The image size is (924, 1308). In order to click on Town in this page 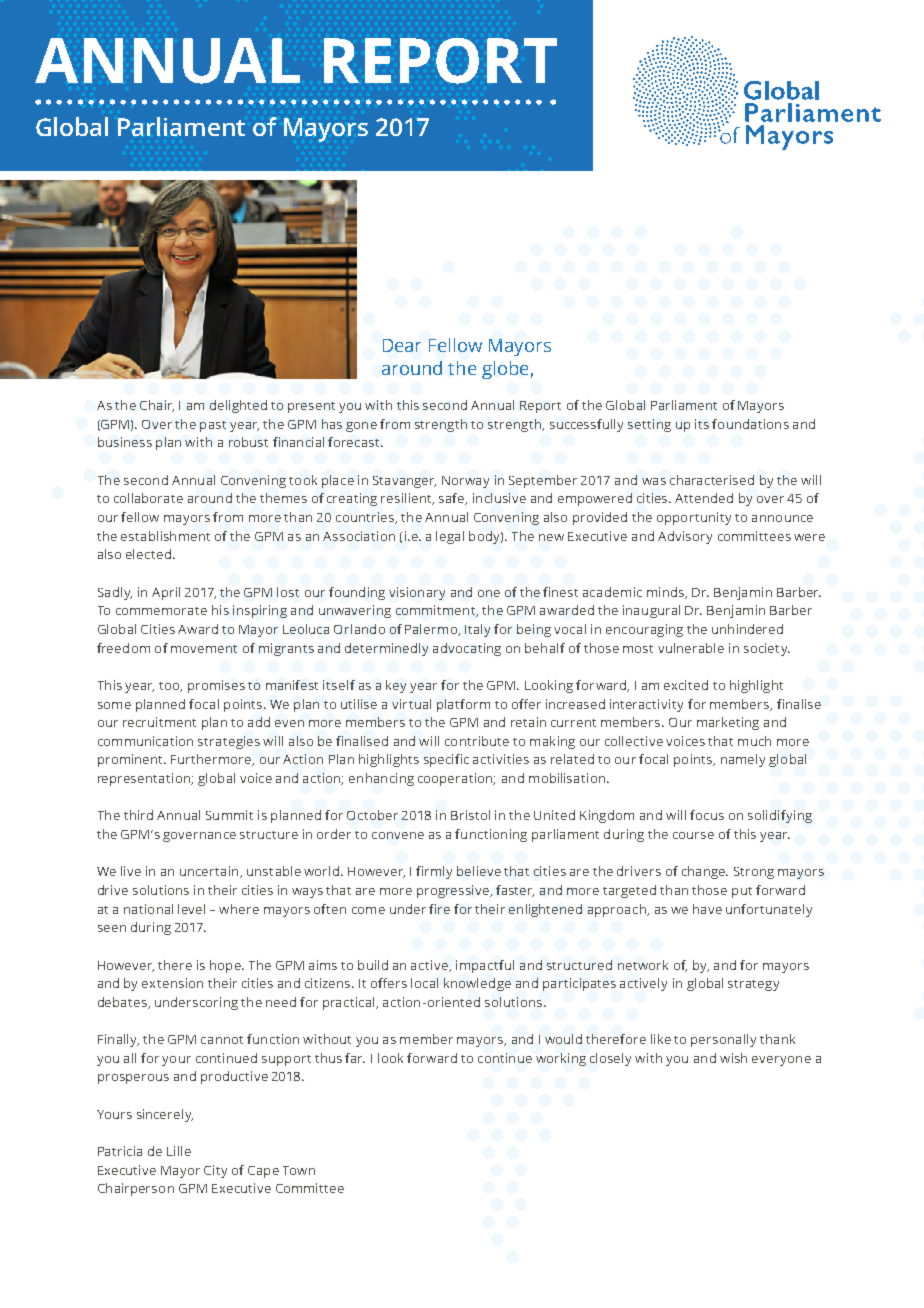, I will do `click(299, 1170)`.
